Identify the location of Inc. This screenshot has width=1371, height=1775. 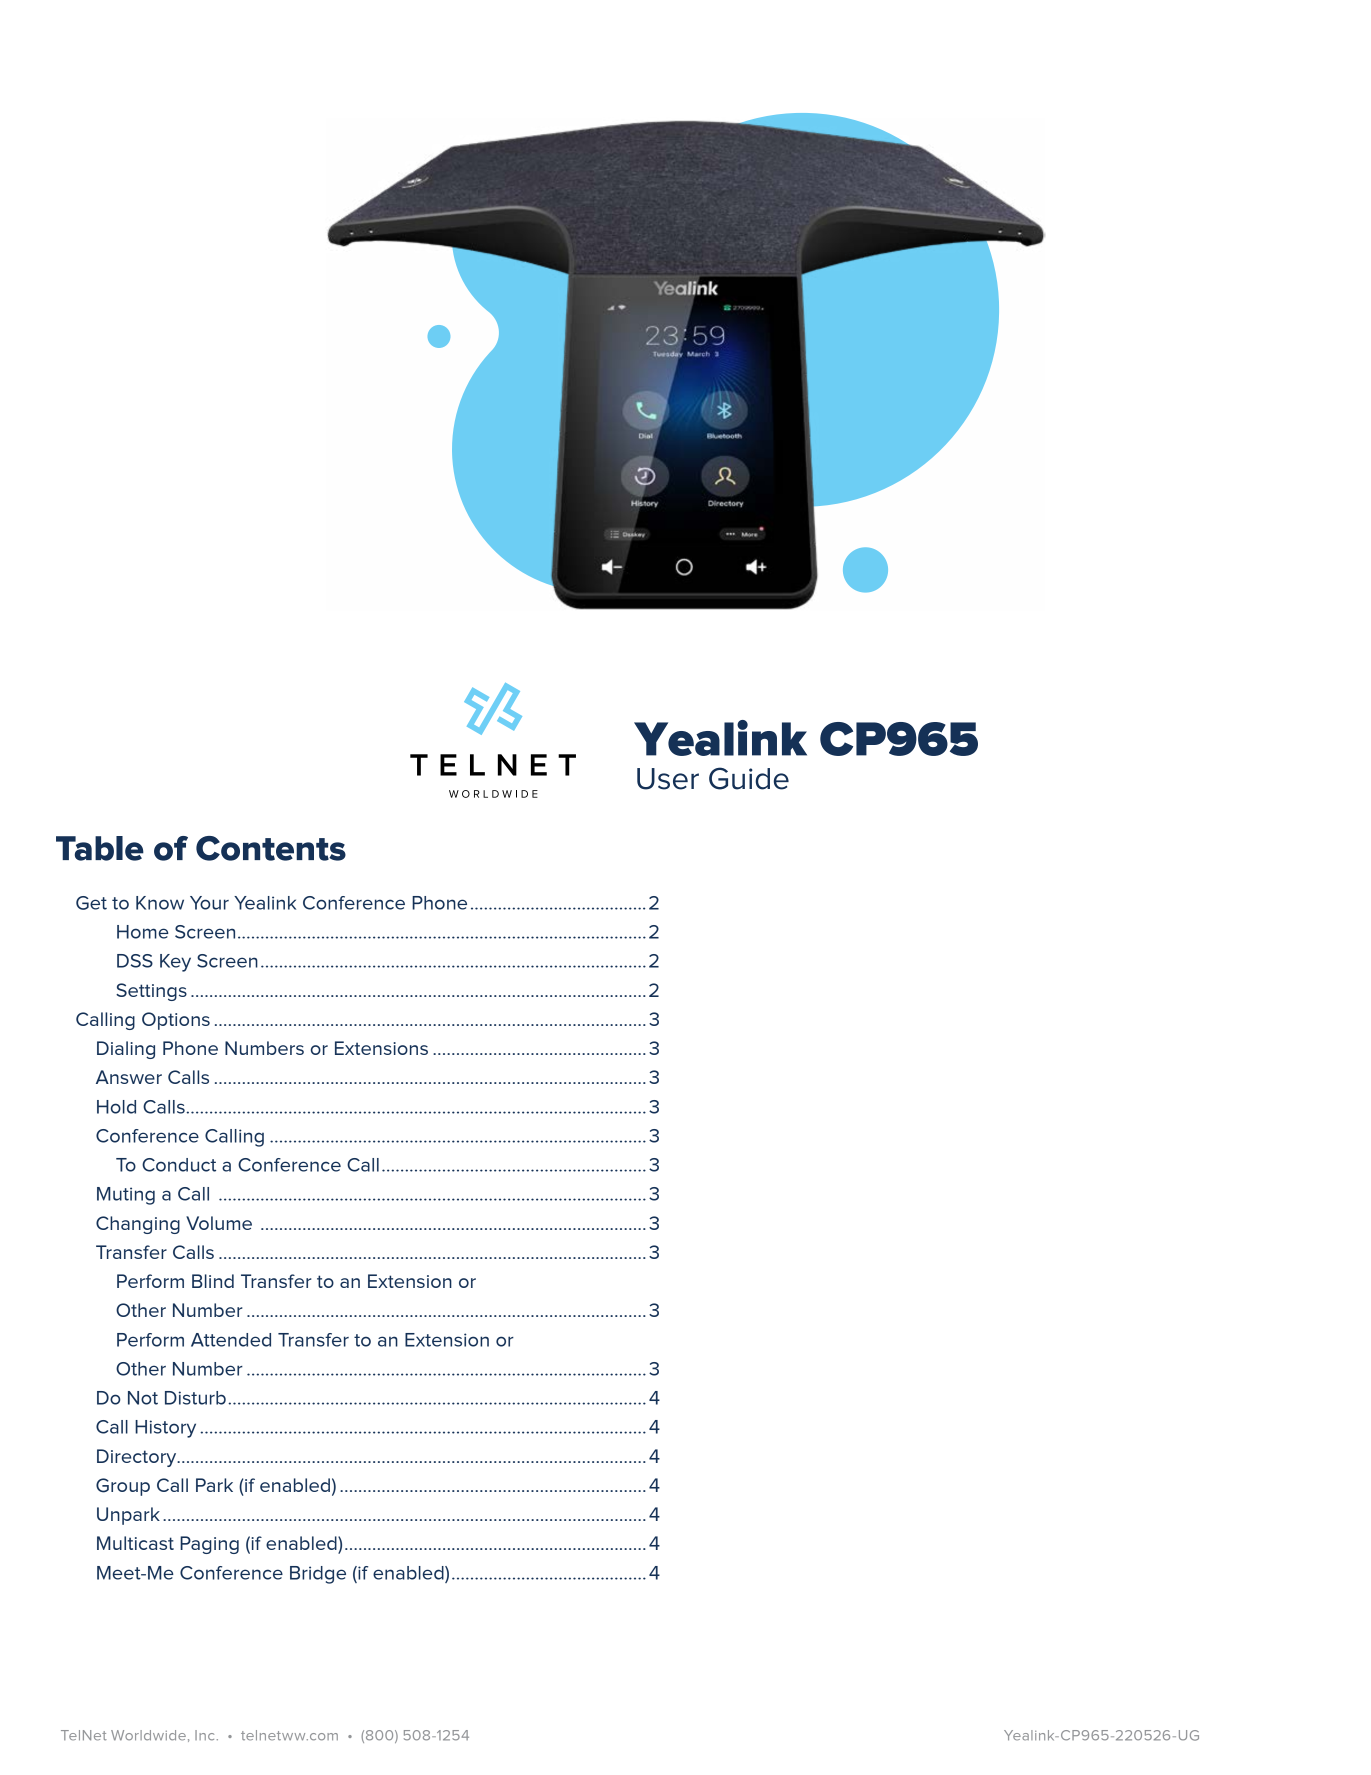
(204, 1735).
